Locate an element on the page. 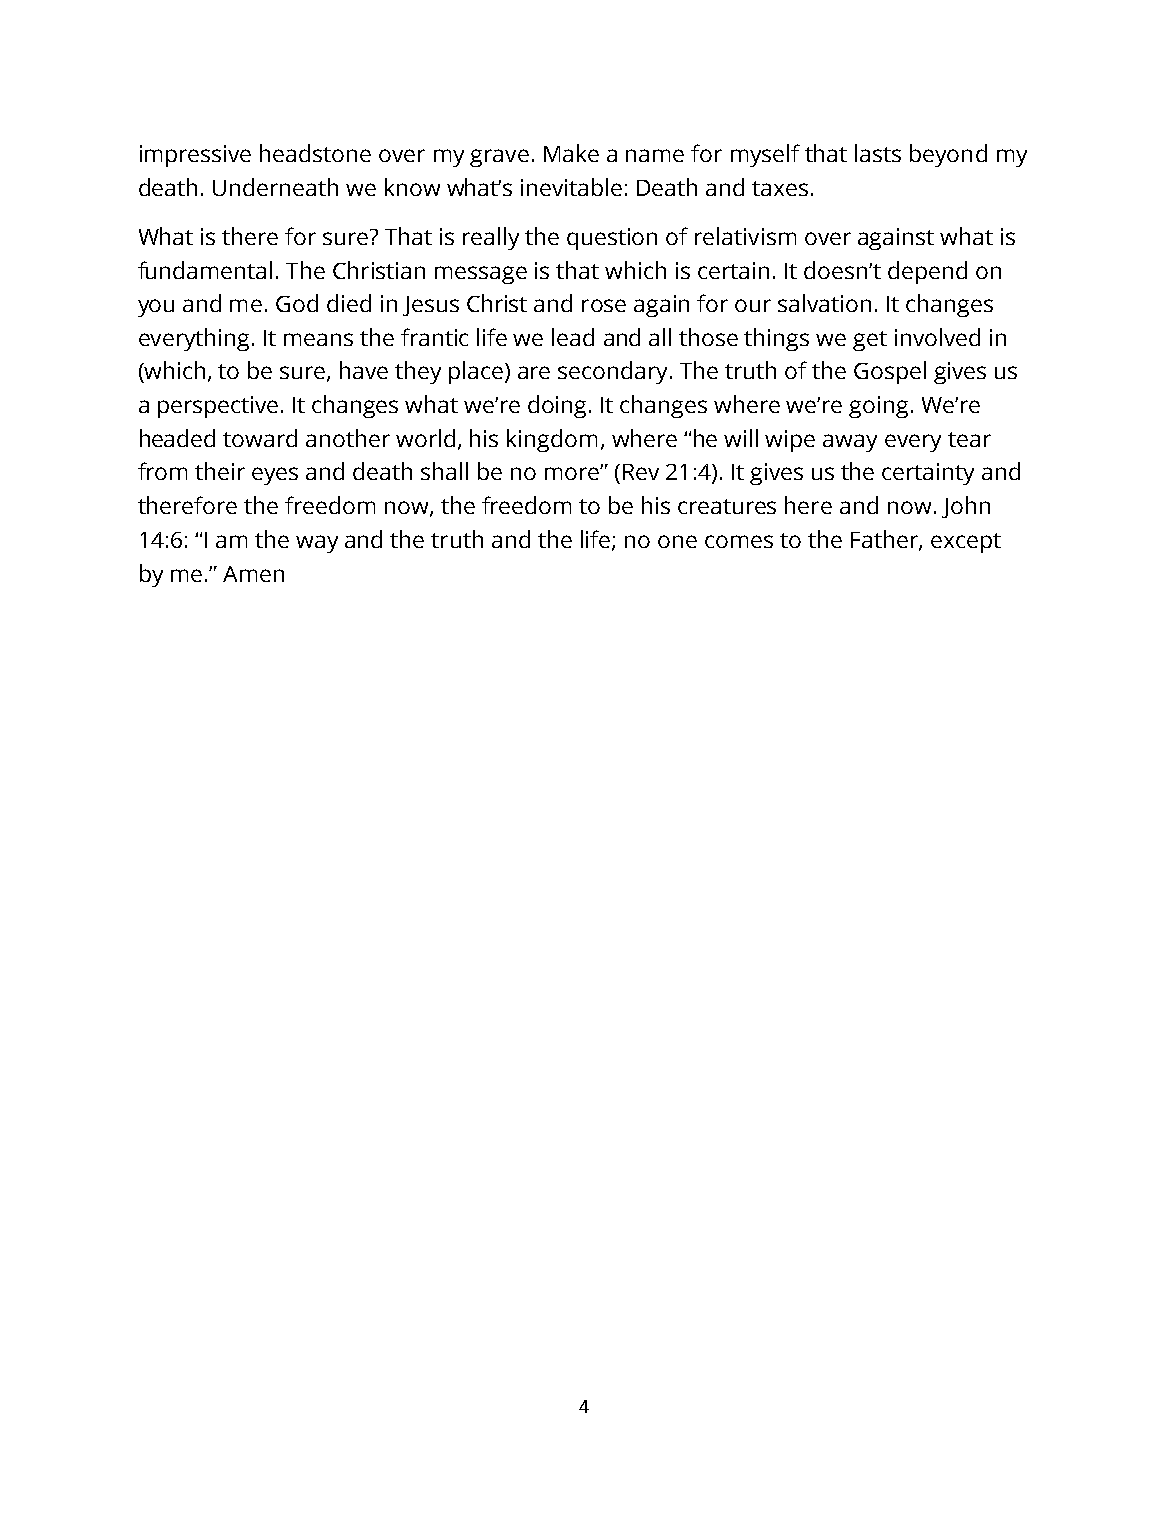 Image resolution: width=1169 pixels, height=1513 pixels. comes is located at coordinates (739, 541).
